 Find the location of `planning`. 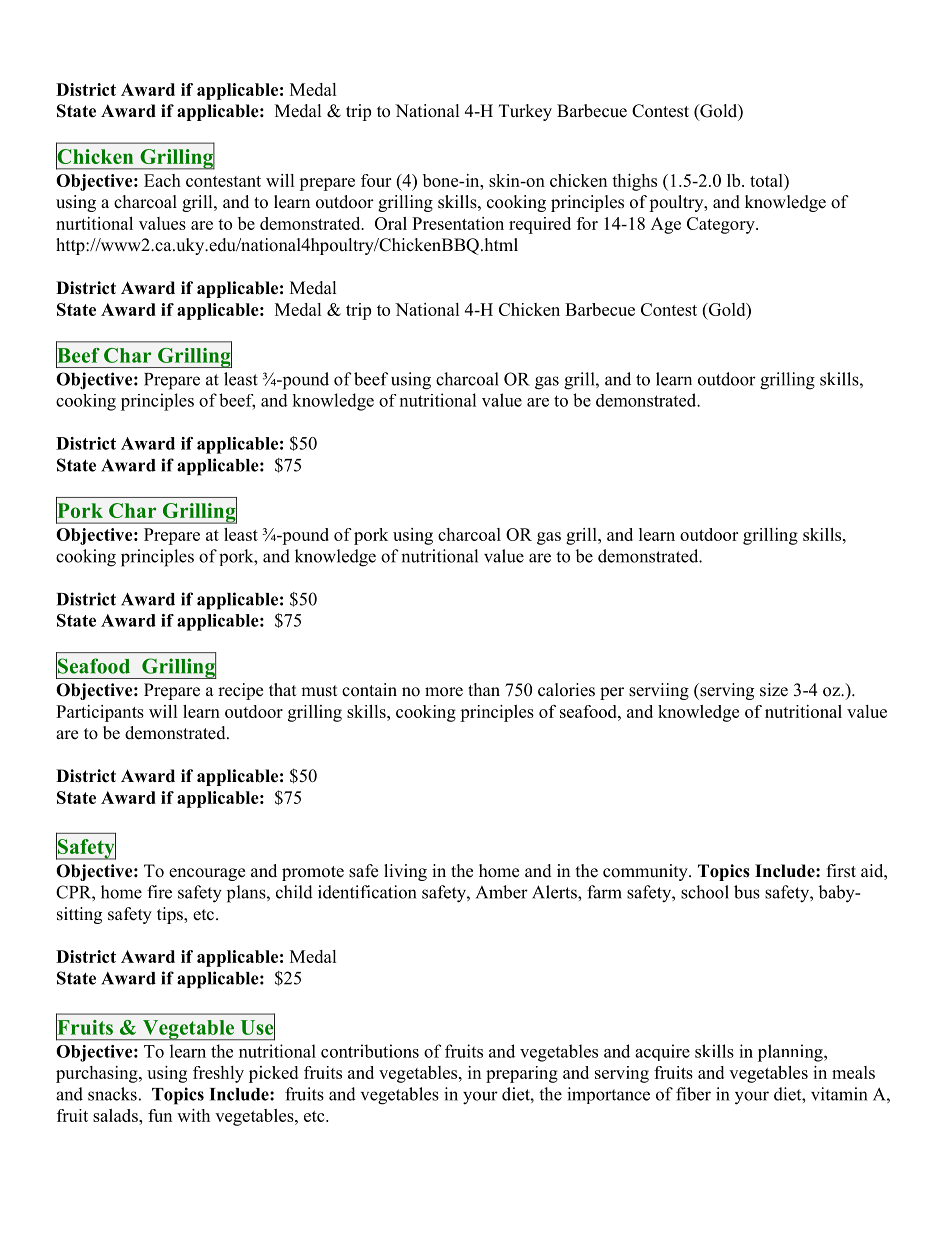

planning is located at coordinates (791, 1053).
